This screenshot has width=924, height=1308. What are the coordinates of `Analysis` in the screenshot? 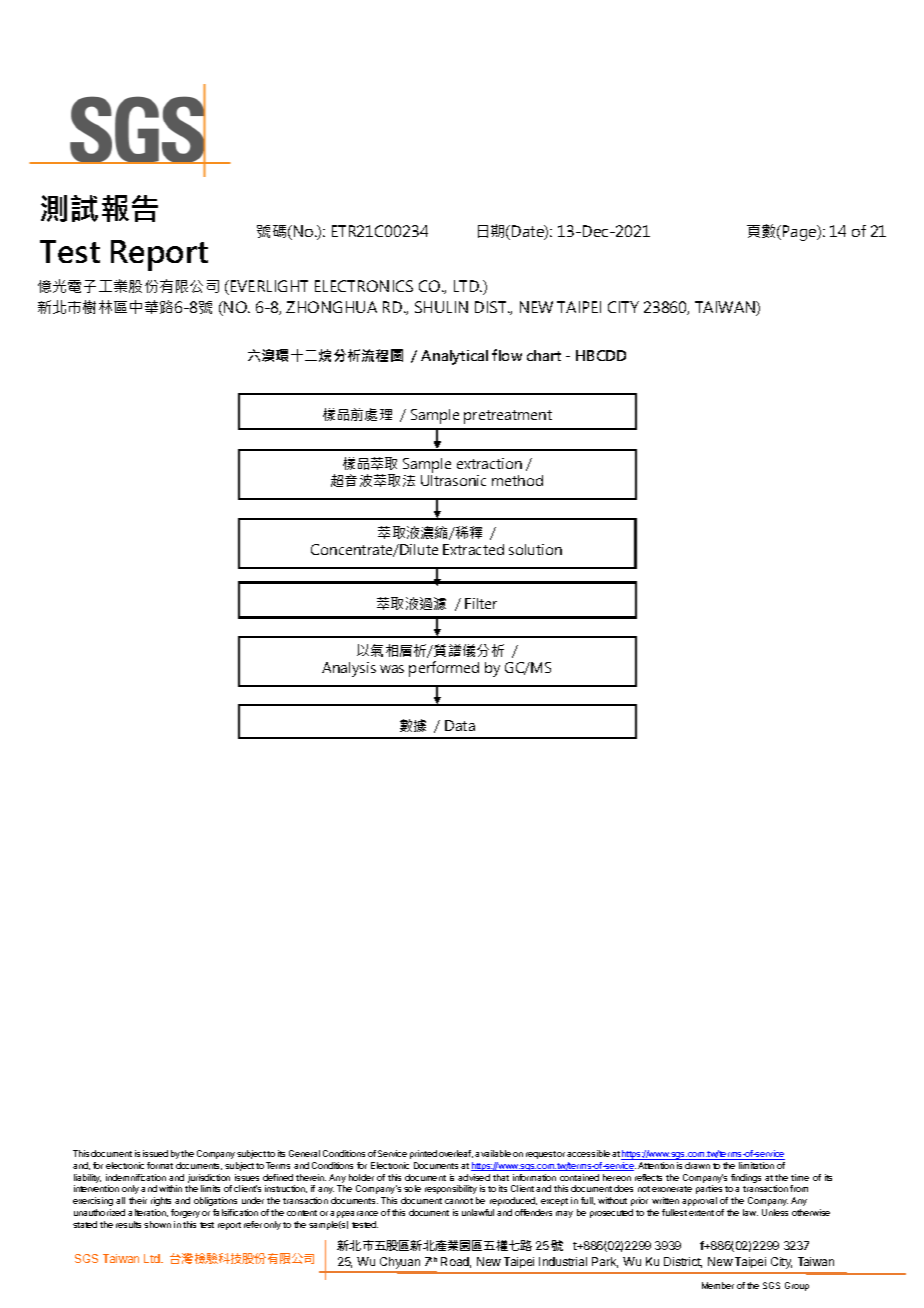 It's located at (349, 669).
